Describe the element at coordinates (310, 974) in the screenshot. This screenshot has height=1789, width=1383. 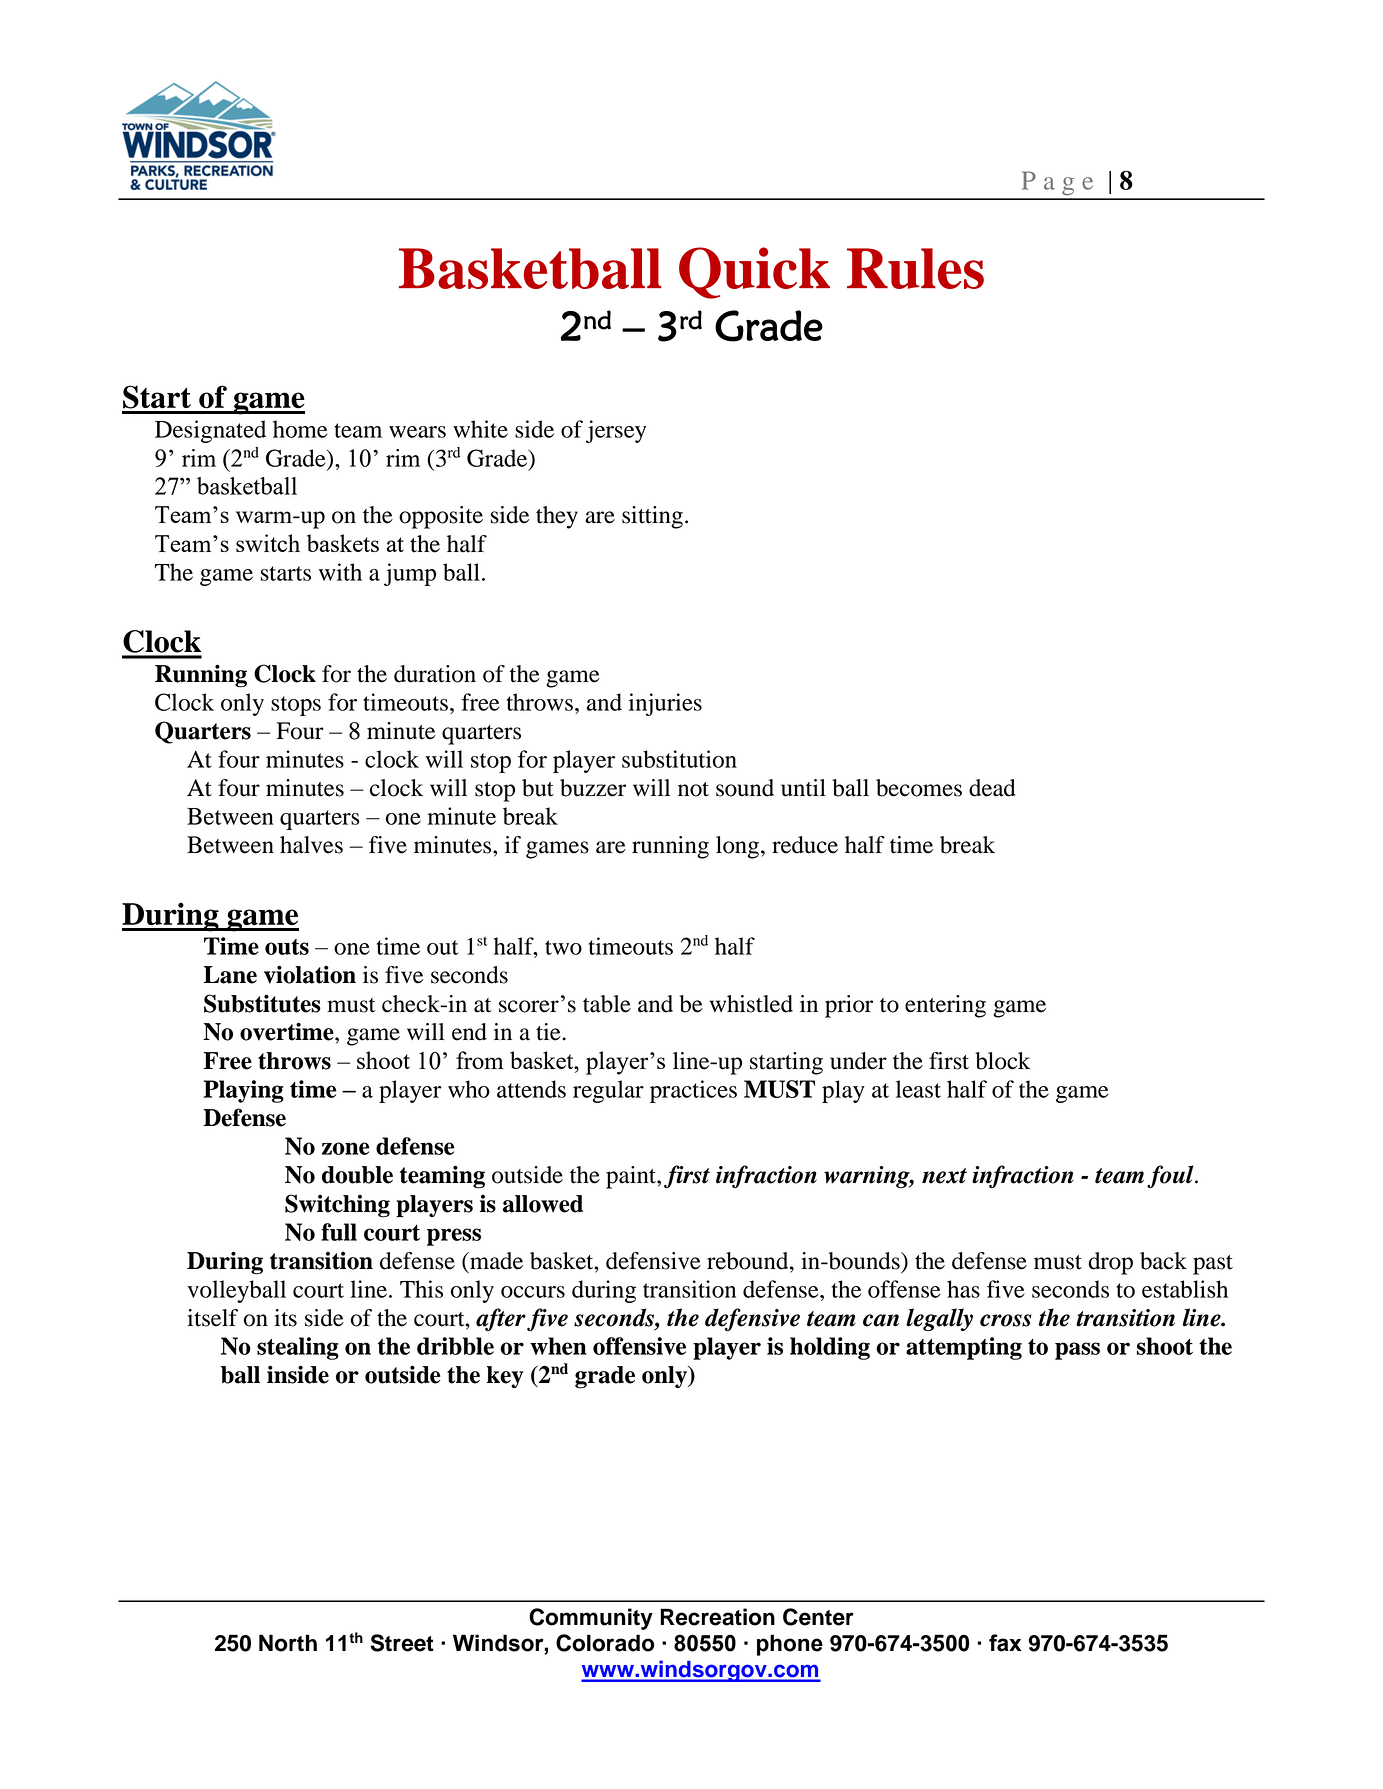
I see `violation` at that location.
